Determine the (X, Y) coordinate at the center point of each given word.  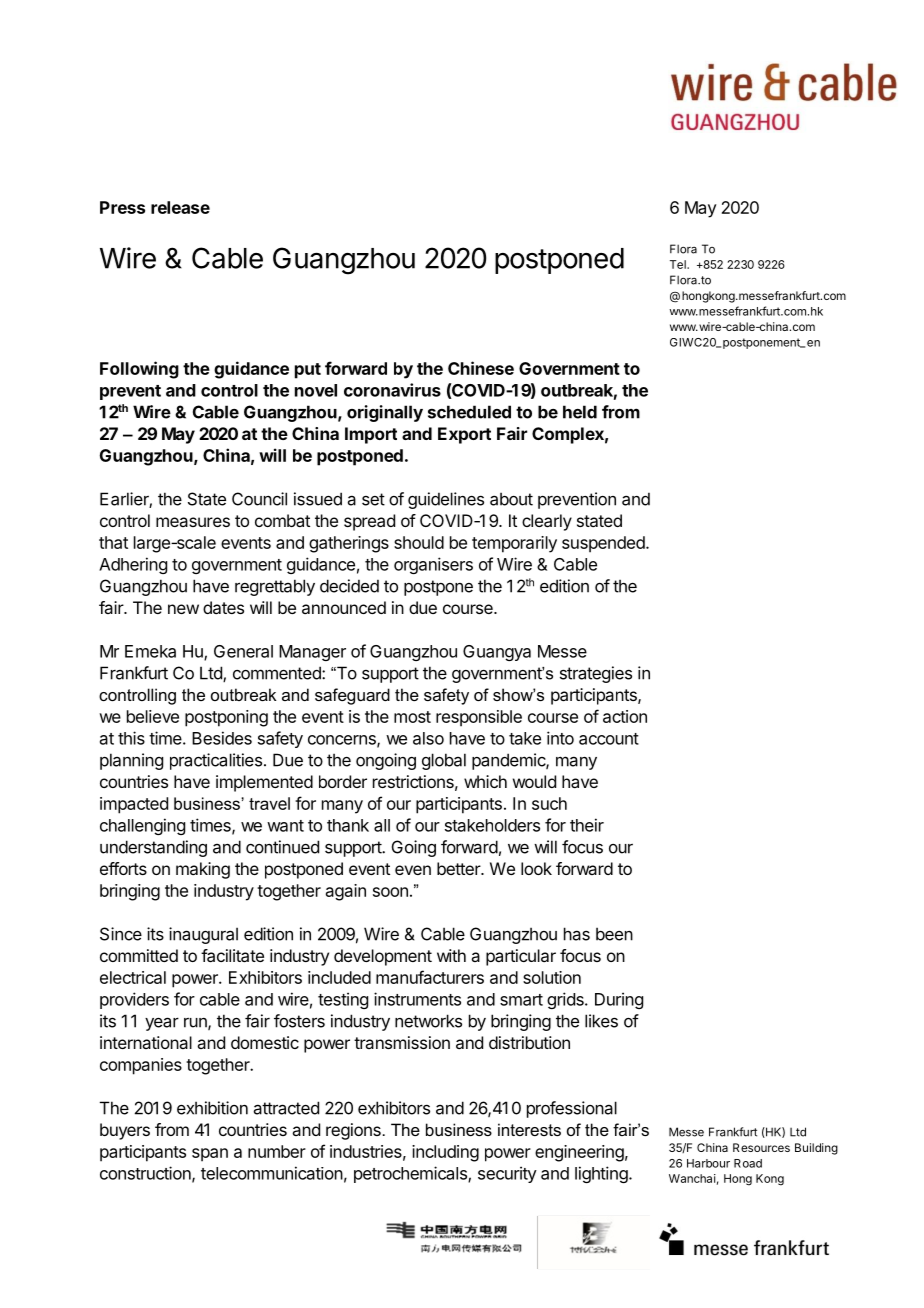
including (445, 1153)
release (180, 207)
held (580, 412)
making (203, 870)
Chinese (481, 368)
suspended (603, 544)
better (459, 868)
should (419, 542)
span (210, 1155)
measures (193, 522)
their (587, 825)
